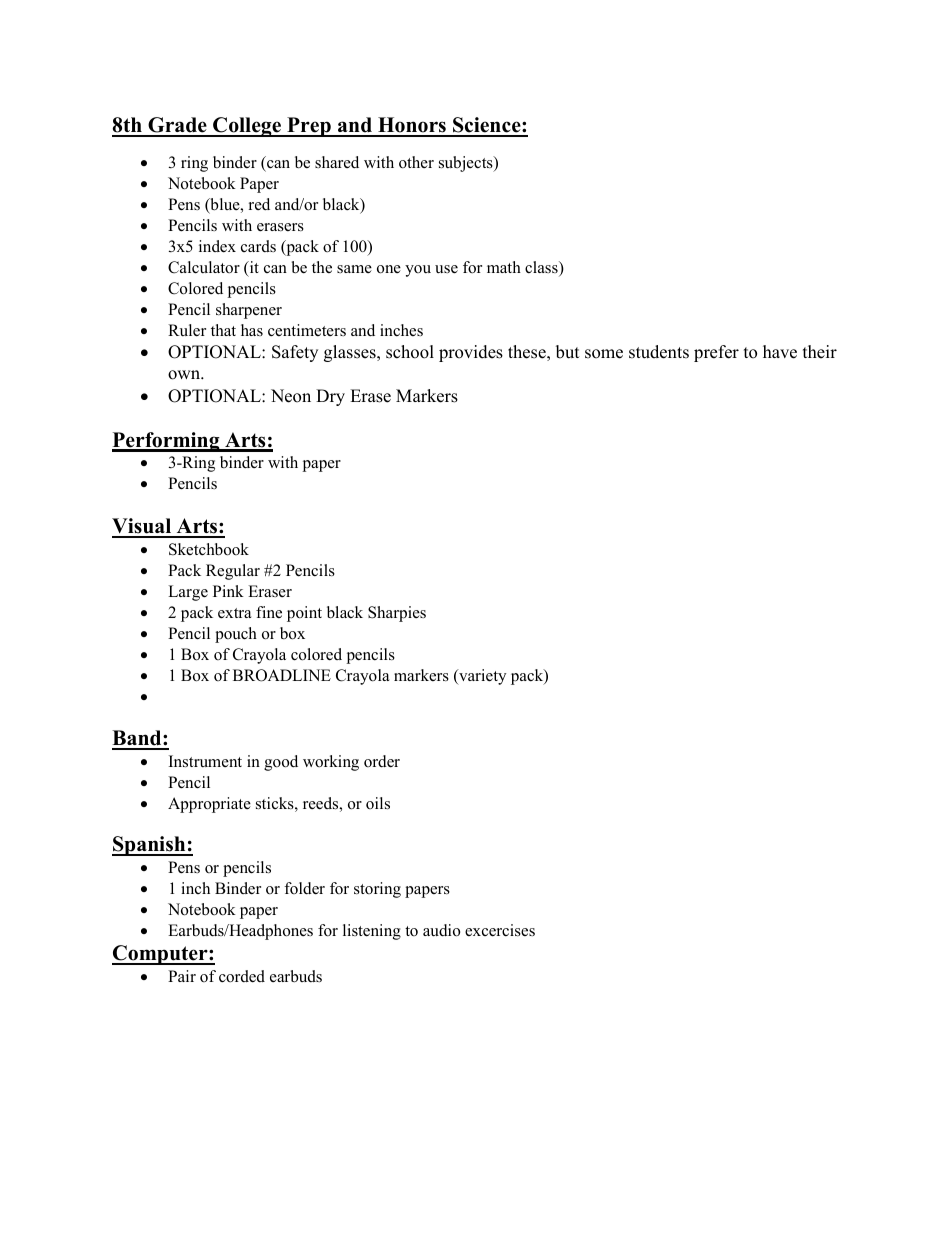 The height and width of the screenshot is (1233, 952). What do you see at coordinates (504, 267) in the screenshot?
I see `math` at bounding box center [504, 267].
